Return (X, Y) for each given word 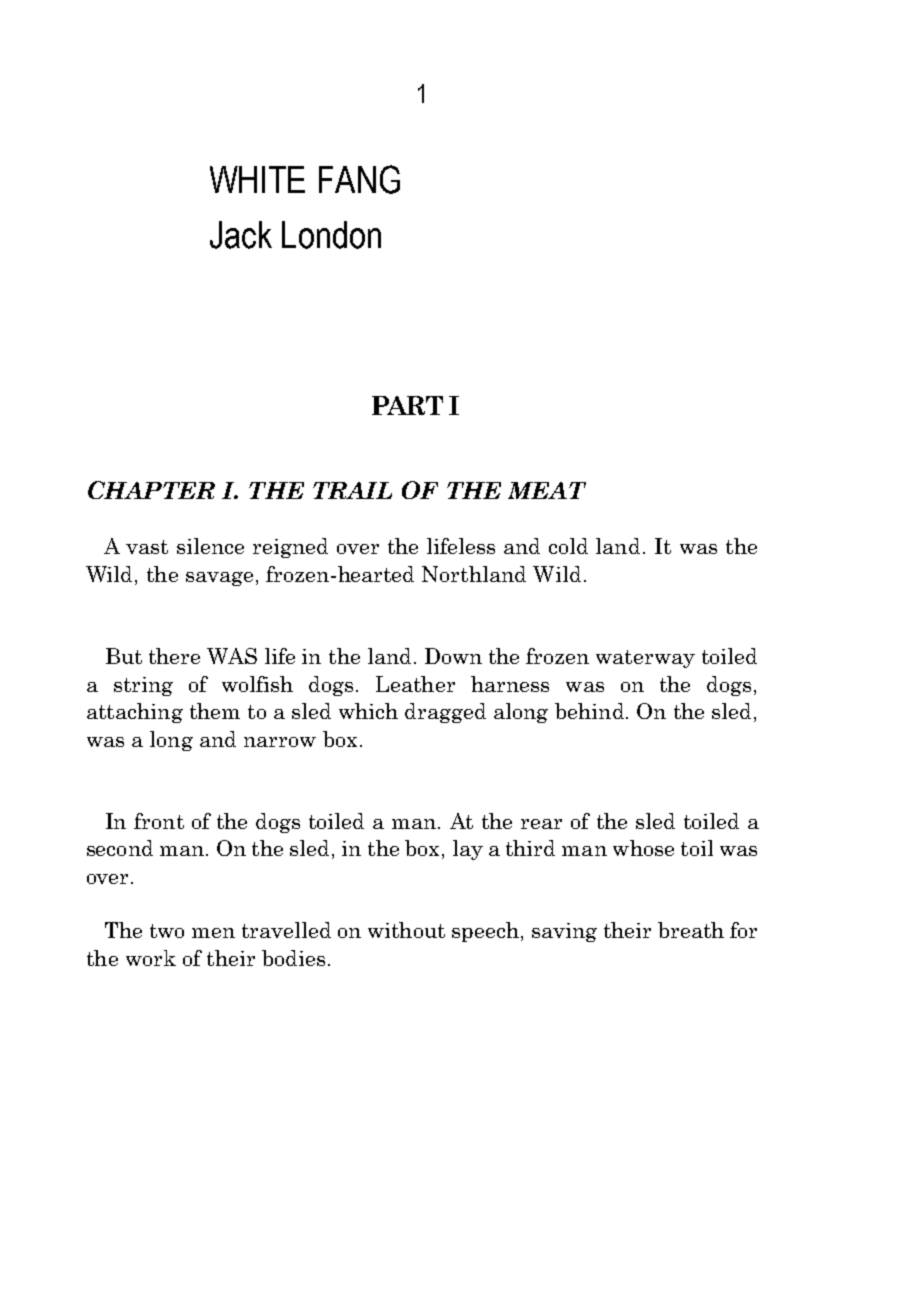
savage (219, 579)
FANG (359, 179)
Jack (241, 235)
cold (568, 546)
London (331, 235)
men (213, 933)
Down (453, 656)
